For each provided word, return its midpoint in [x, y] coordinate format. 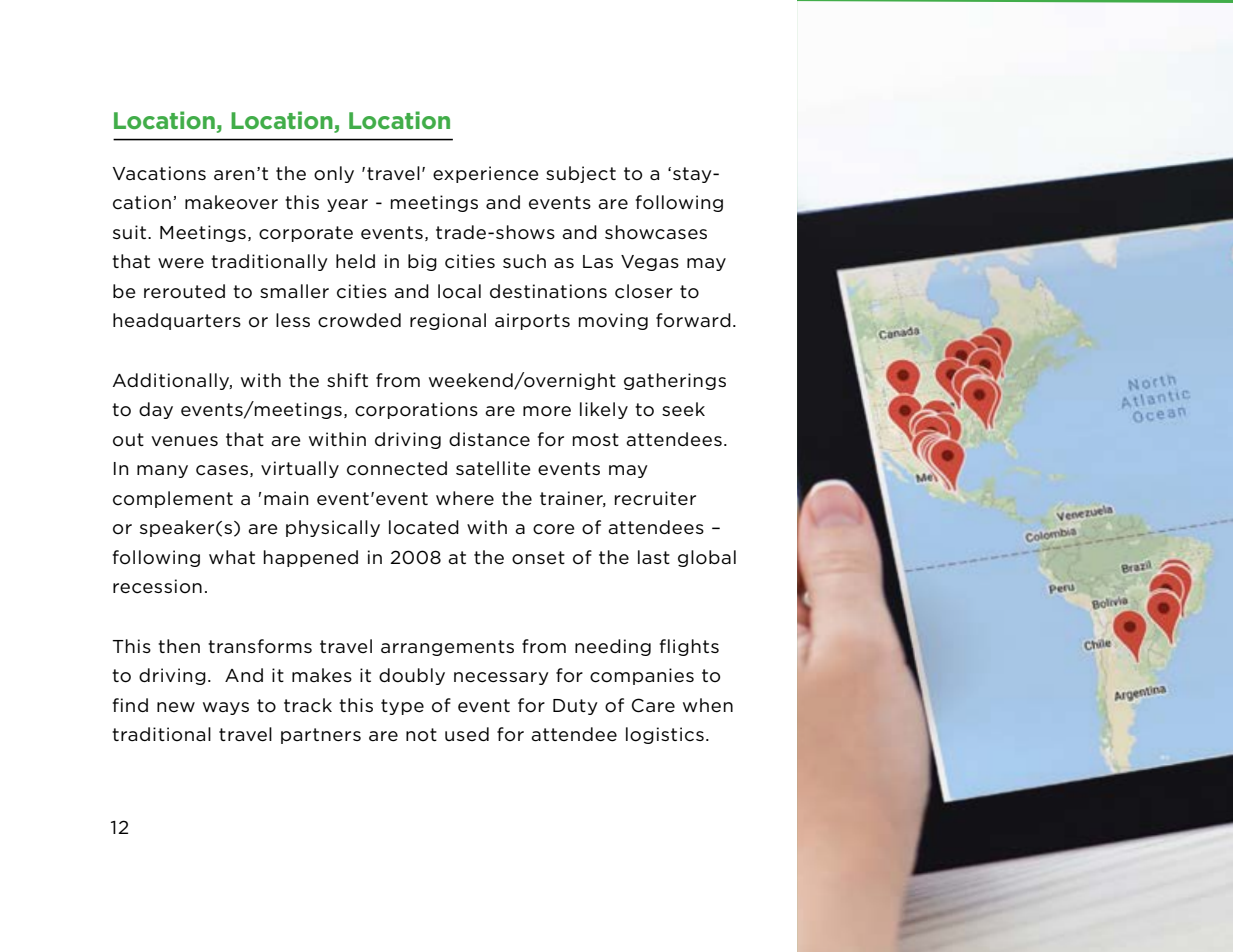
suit [131, 232]
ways [226, 708]
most [596, 440]
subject [581, 174]
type [402, 707]
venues [184, 441]
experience [486, 174]
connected [397, 468]
